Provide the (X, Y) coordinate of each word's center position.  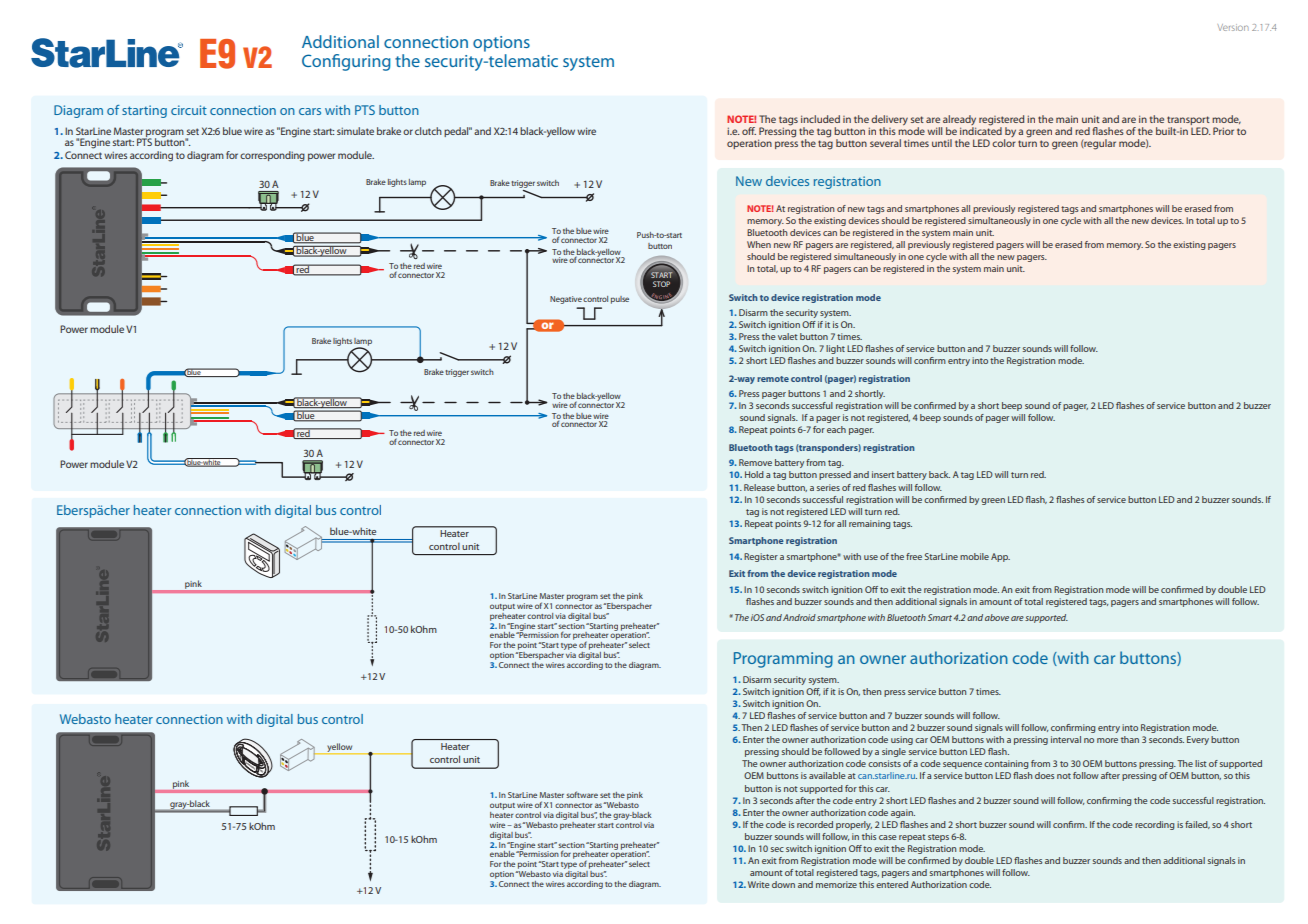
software (582, 794)
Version (1233, 27)
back (939, 474)
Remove (755, 462)
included (820, 119)
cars (310, 111)
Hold (754, 474)
